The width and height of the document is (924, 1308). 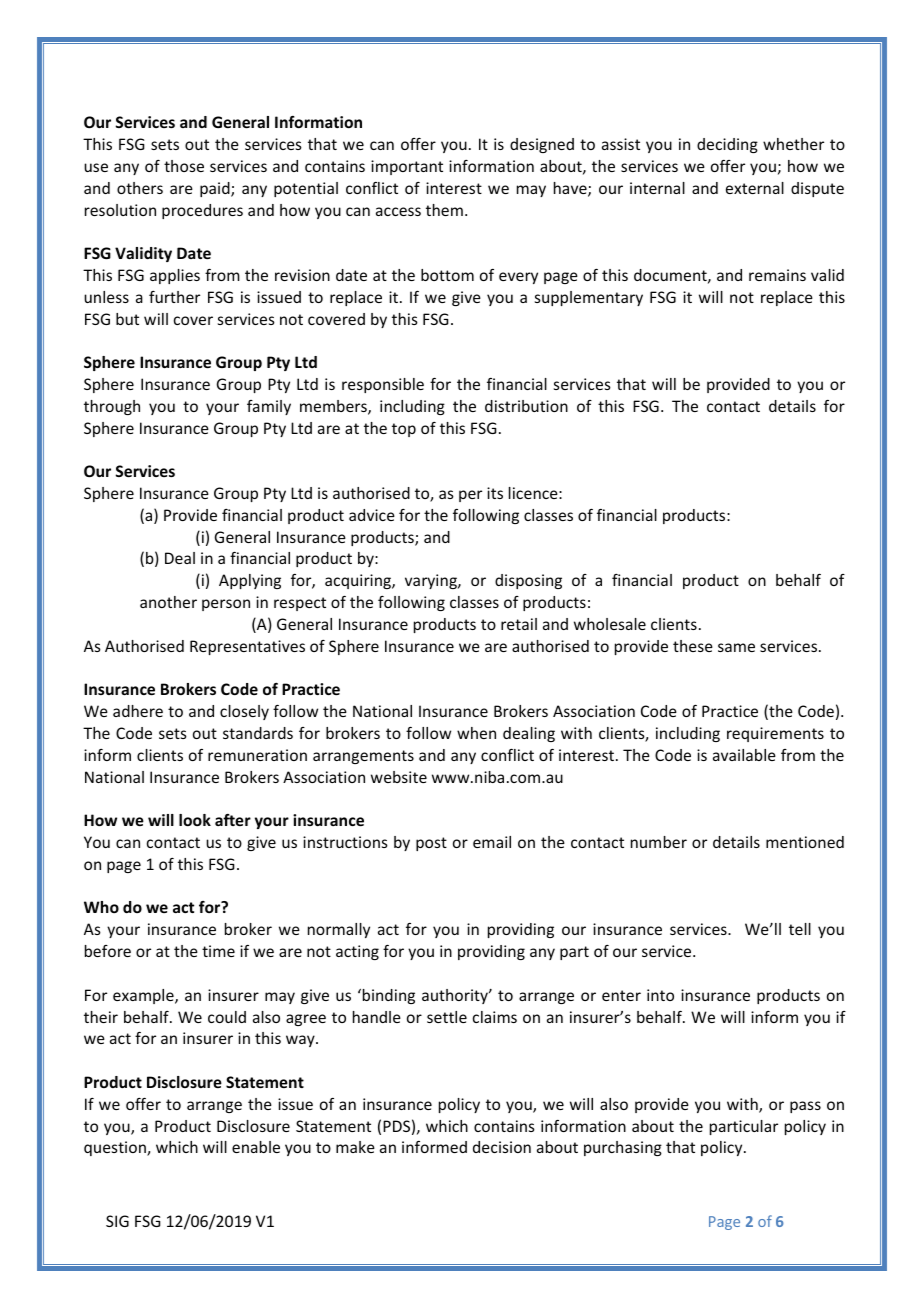 I want to click on decision, so click(x=502, y=1147).
